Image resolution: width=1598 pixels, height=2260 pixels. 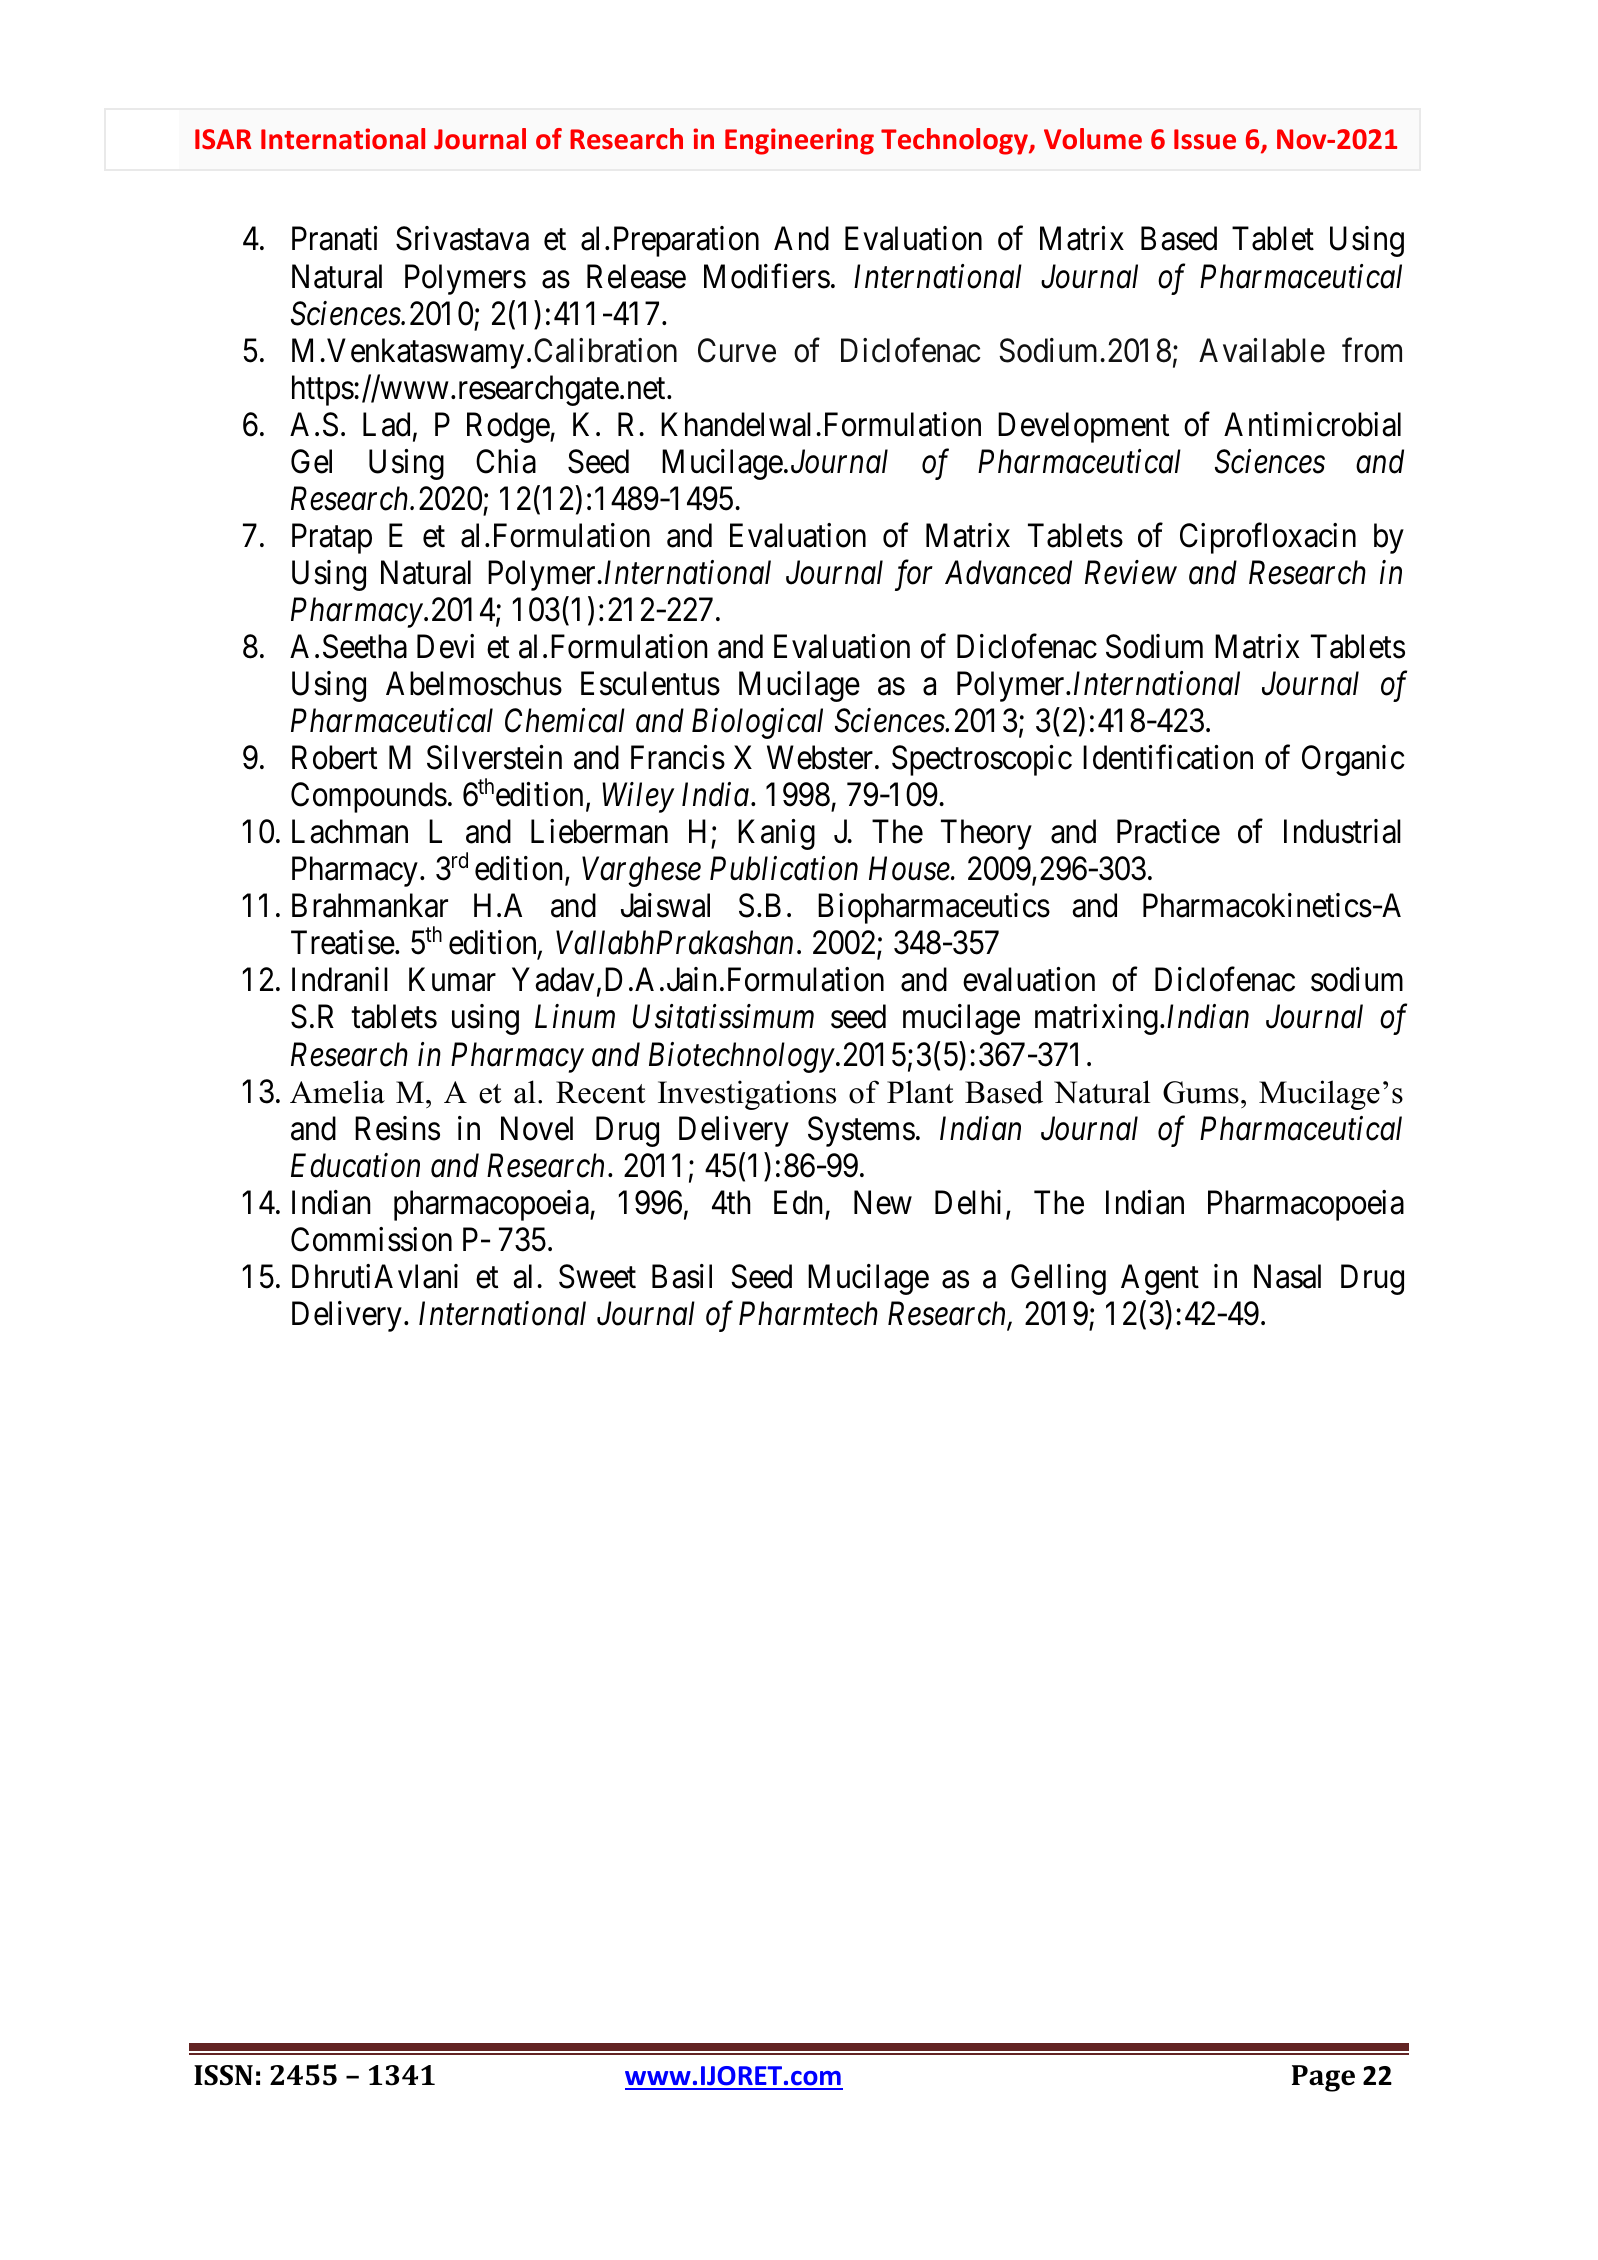 I want to click on Nasal, so click(x=1287, y=1276).
